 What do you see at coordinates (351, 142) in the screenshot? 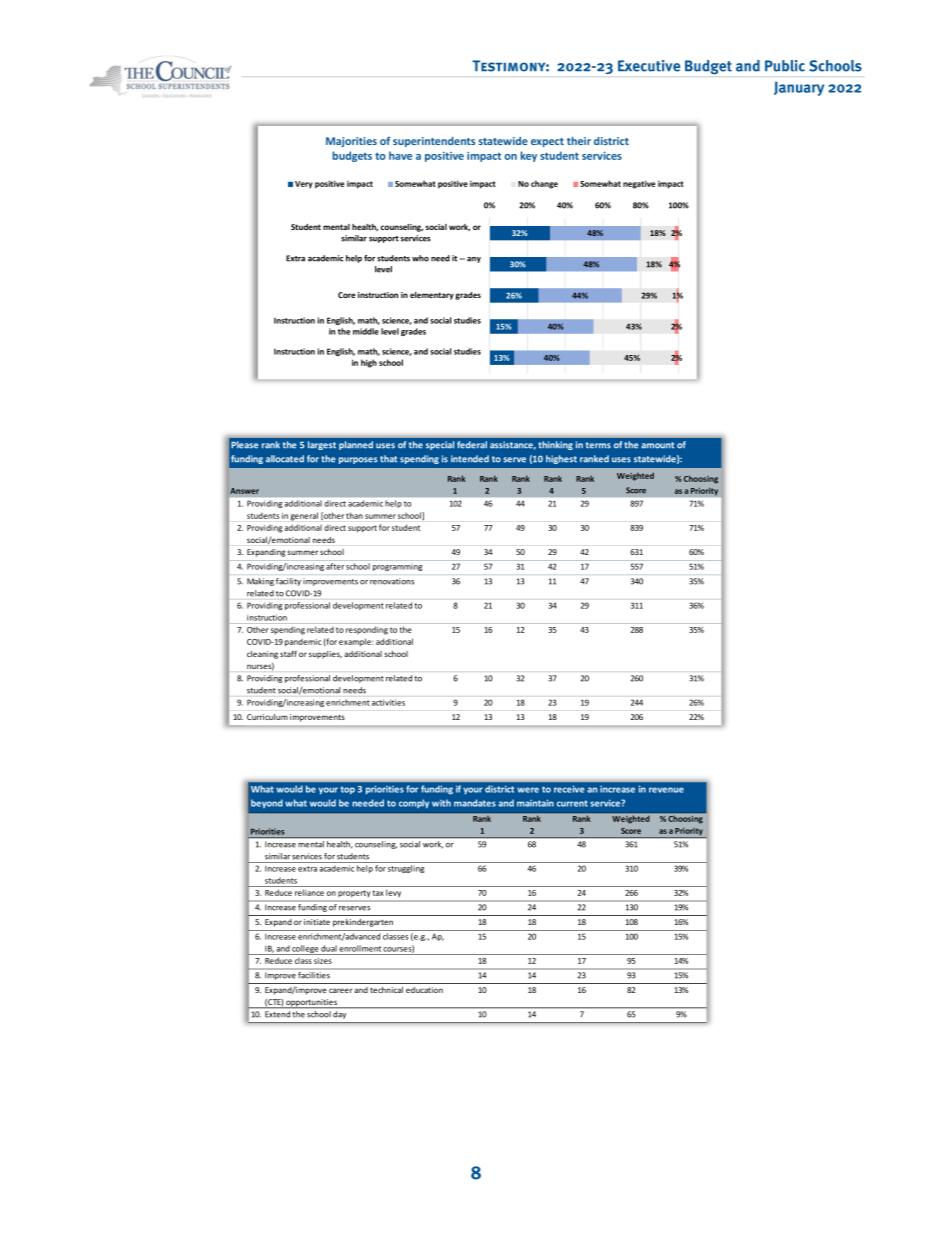
I see `Majorities` at bounding box center [351, 142].
